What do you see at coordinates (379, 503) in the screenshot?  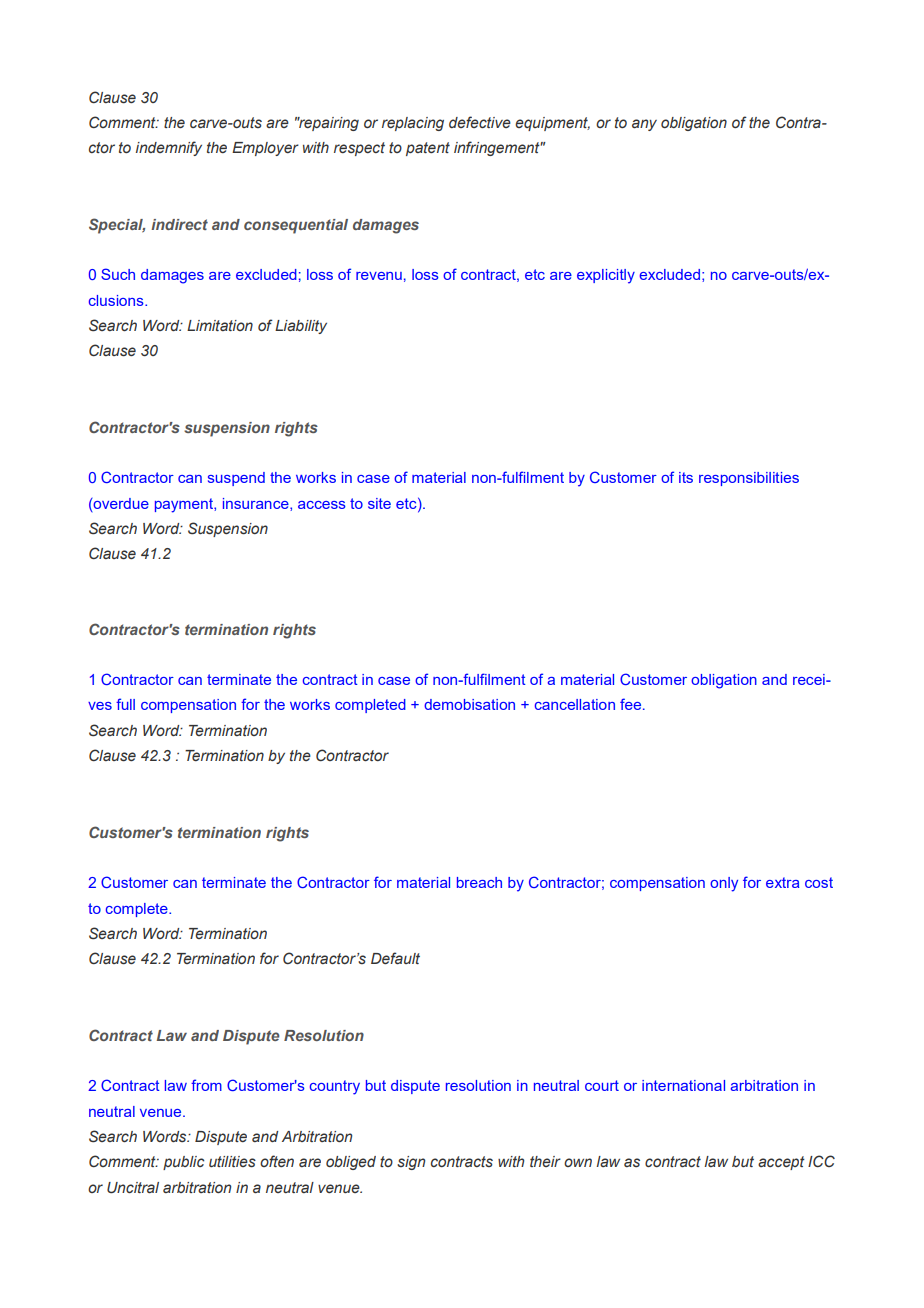 I see `site` at bounding box center [379, 503].
